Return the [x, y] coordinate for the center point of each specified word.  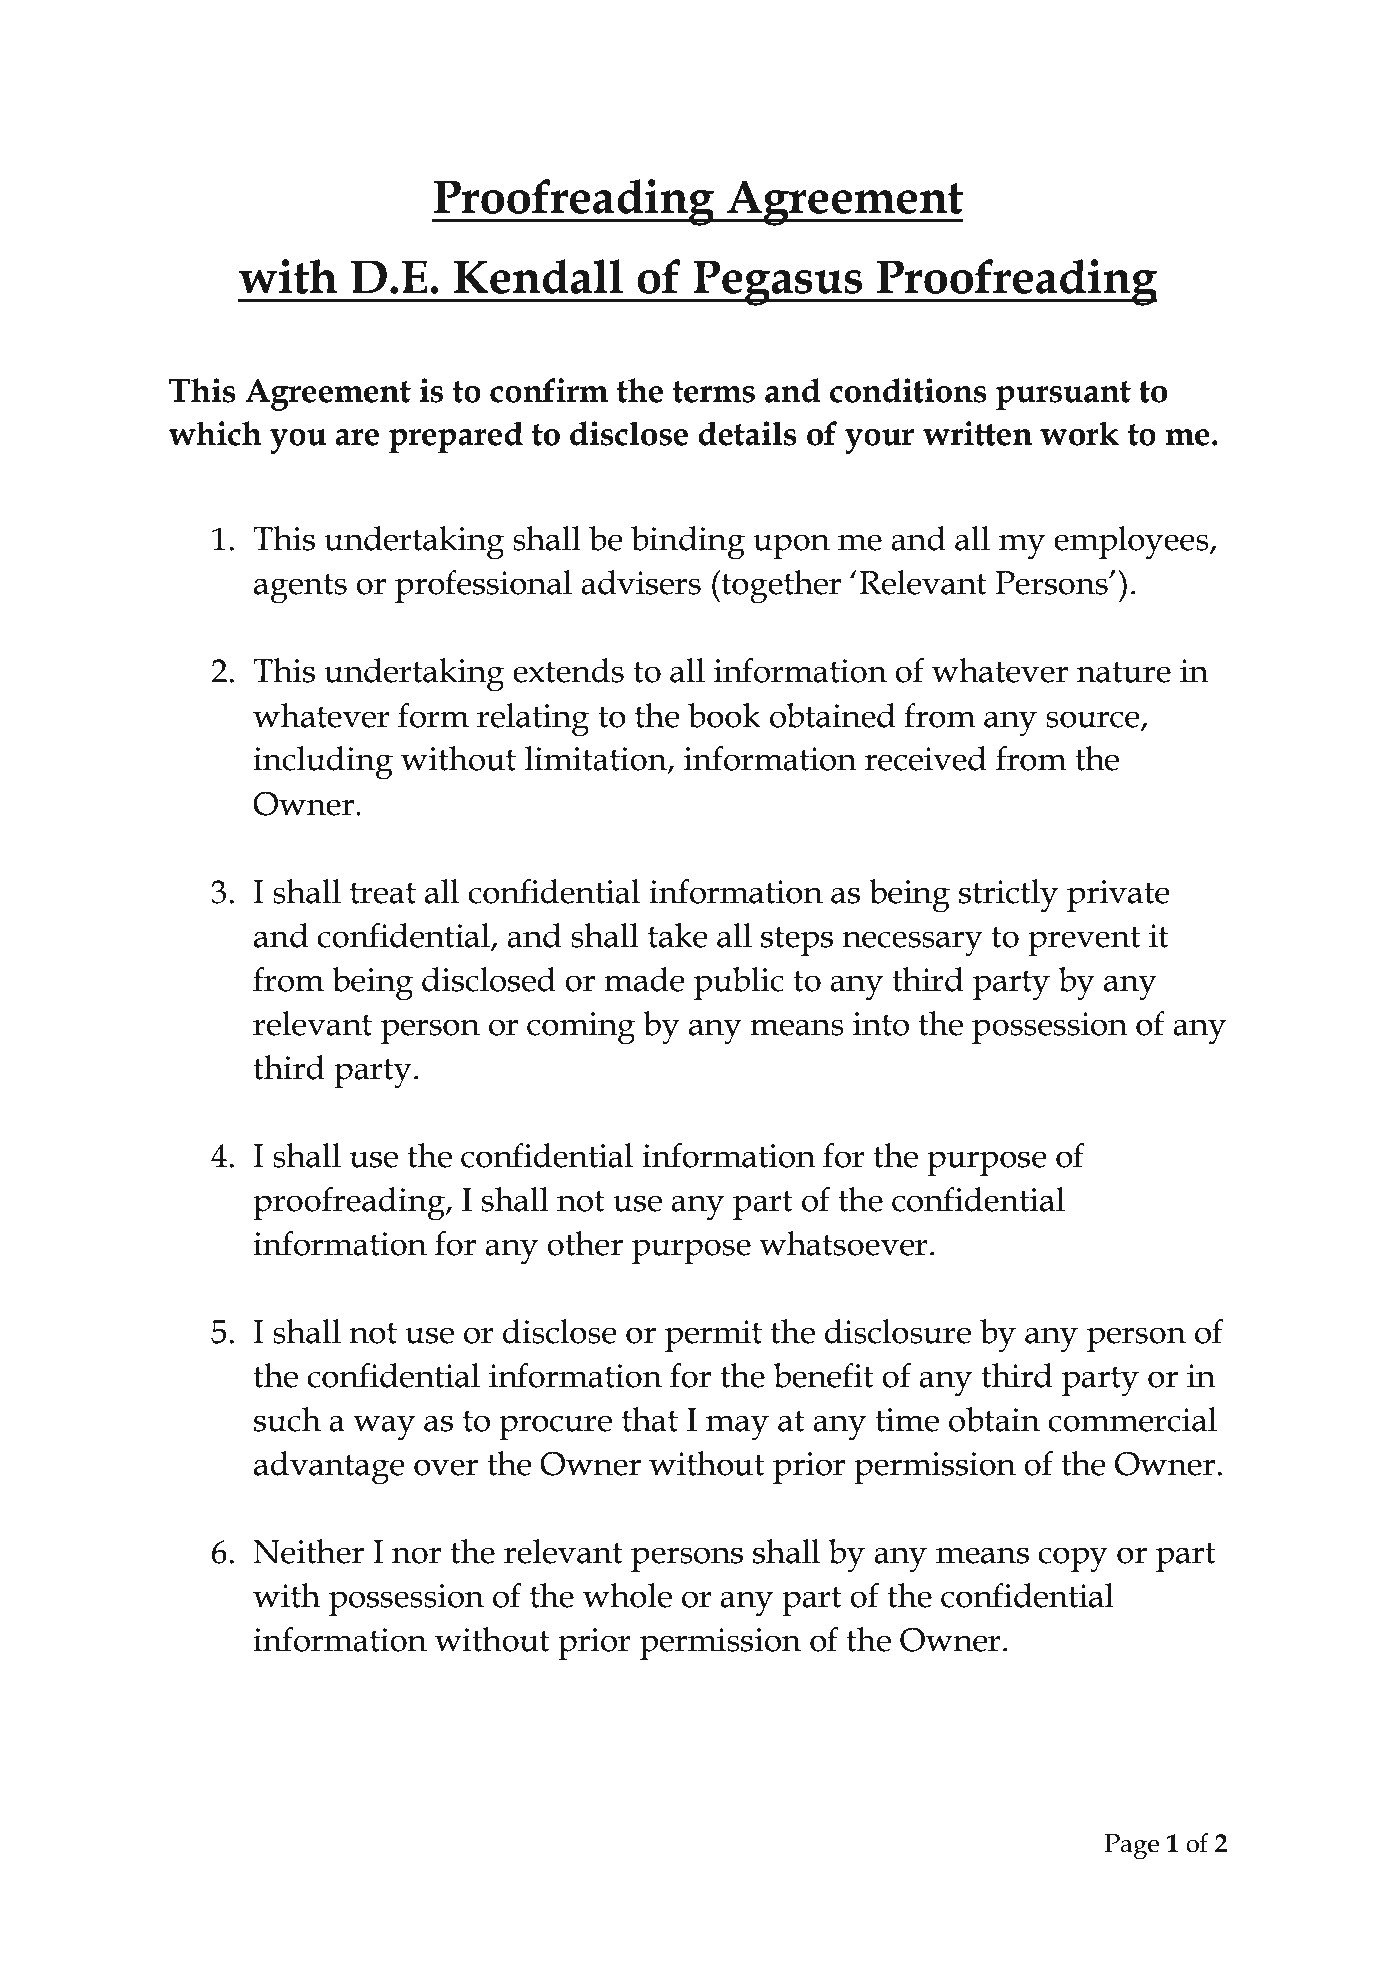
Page [1132, 1847]
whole [627, 1595]
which [215, 433]
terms [713, 392]
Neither [308, 1551]
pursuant [1063, 396]
